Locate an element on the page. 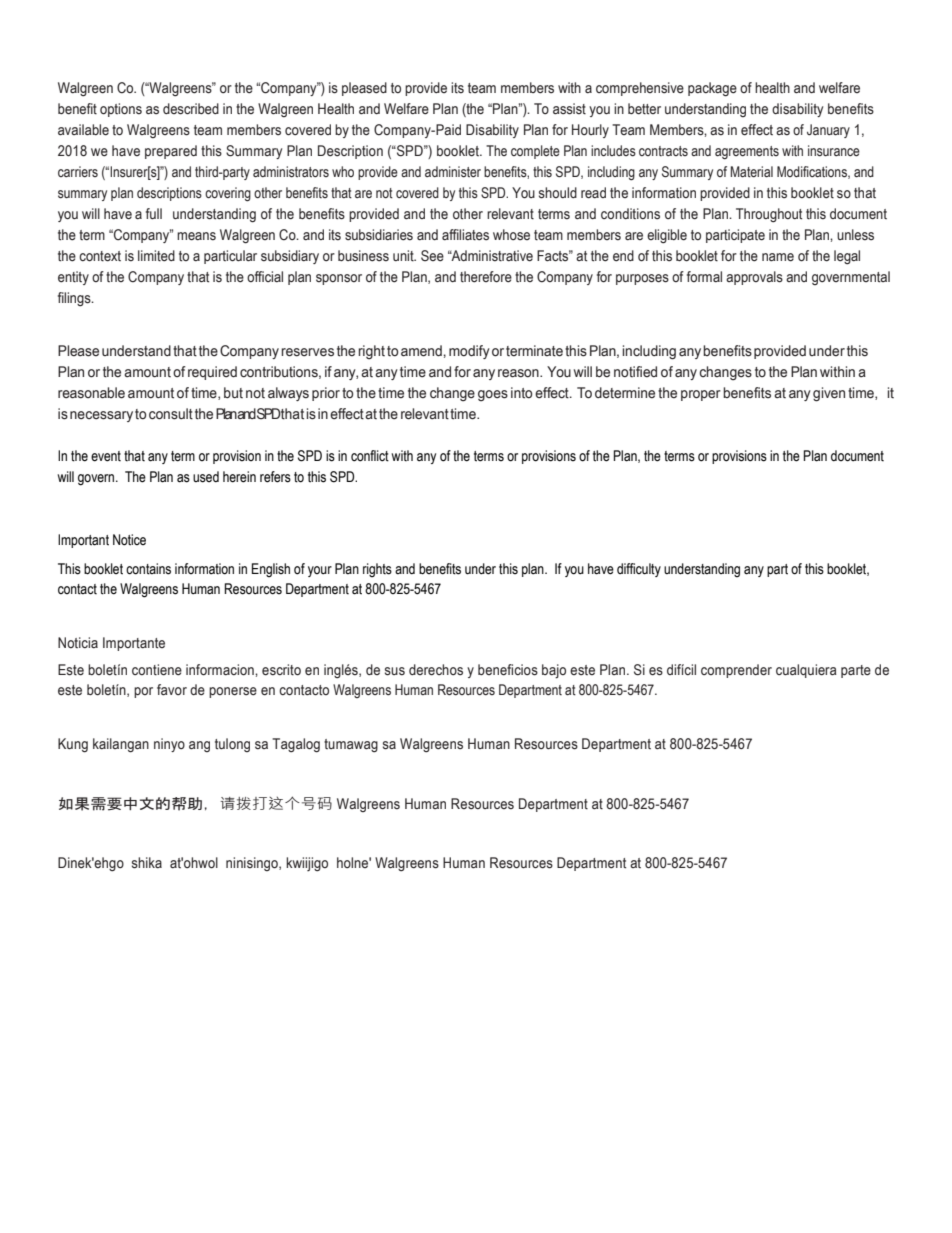 This page has height=1233, width=952. proper is located at coordinates (701, 395).
